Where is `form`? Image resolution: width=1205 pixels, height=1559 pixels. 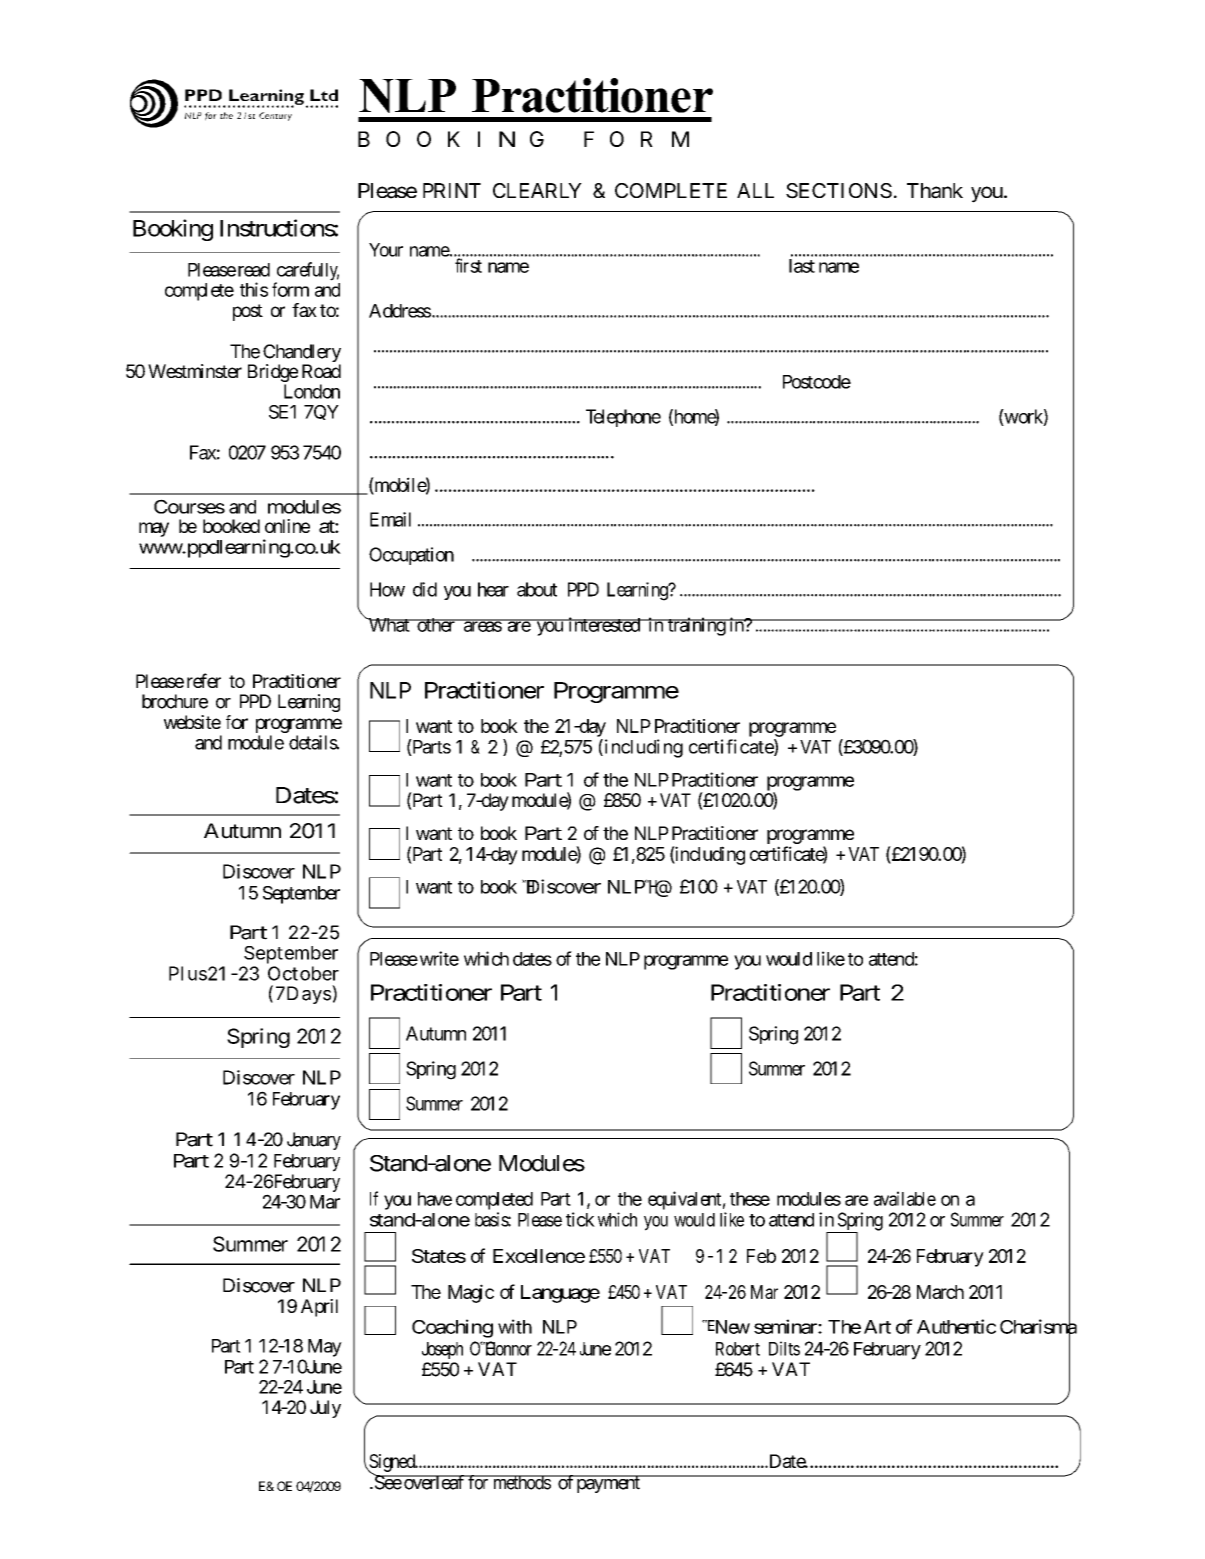
form is located at coordinates (290, 289).
